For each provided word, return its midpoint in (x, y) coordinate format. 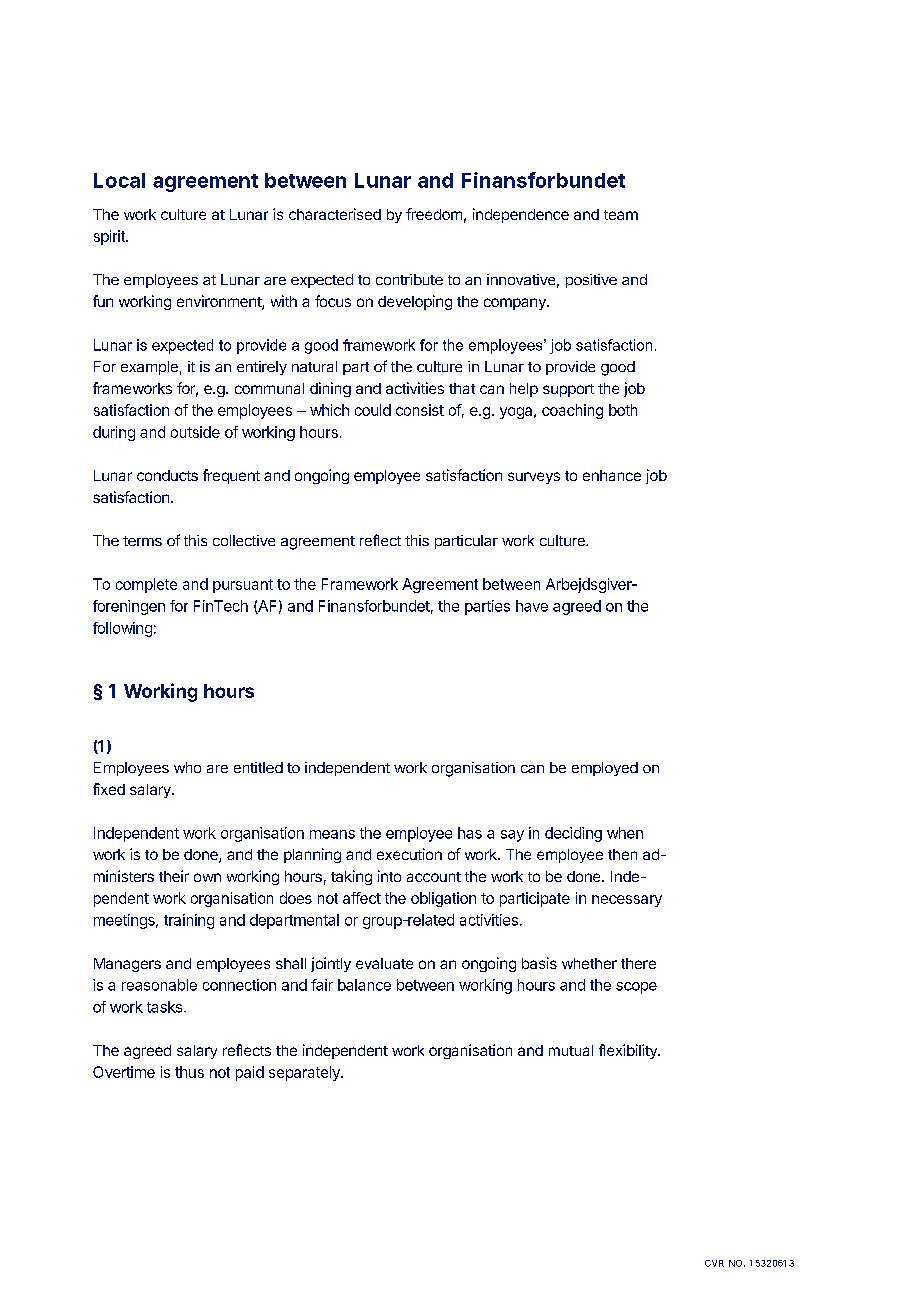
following (122, 629)
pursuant (243, 586)
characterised (335, 214)
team (621, 215)
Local (119, 180)
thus (189, 1072)
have (532, 606)
